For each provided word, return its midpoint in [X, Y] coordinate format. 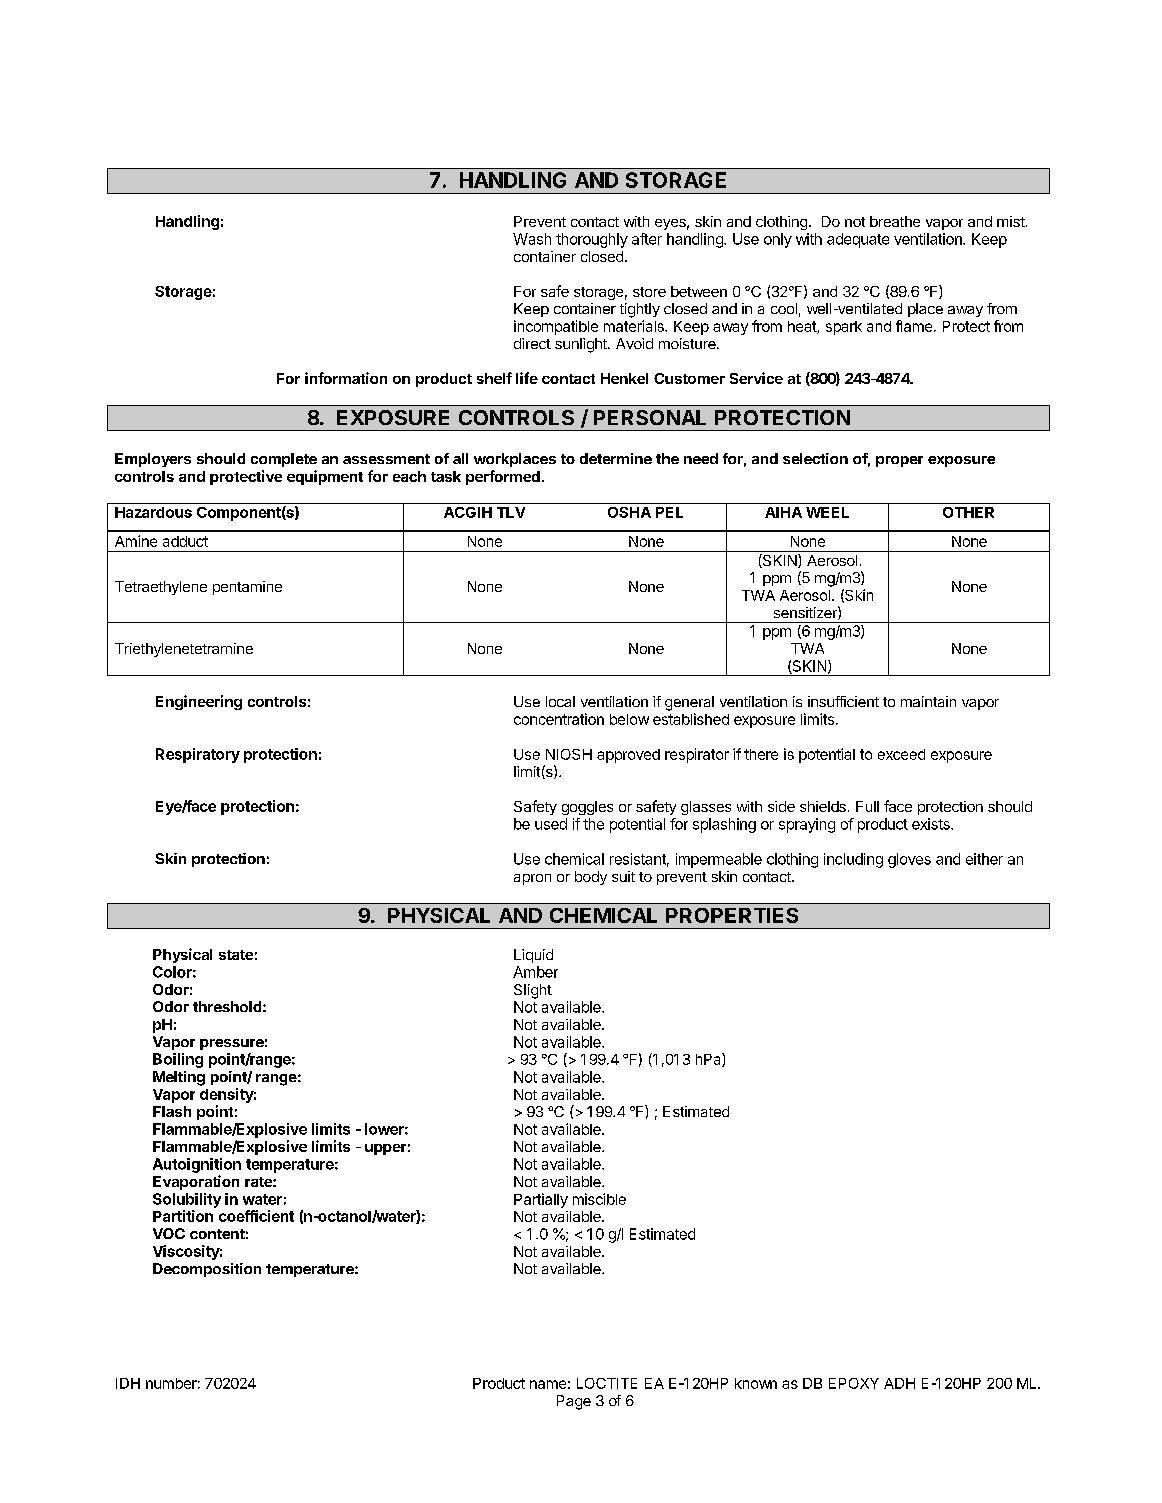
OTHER [968, 512]
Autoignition [197, 1165]
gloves [909, 860]
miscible [599, 1199]
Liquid [533, 956]
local [560, 701]
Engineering [199, 702]
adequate [858, 240]
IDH [128, 1383]
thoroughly [592, 240]
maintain [928, 701]
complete [284, 460]
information [346, 378]
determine [616, 458]
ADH [899, 1383]
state [236, 955]
